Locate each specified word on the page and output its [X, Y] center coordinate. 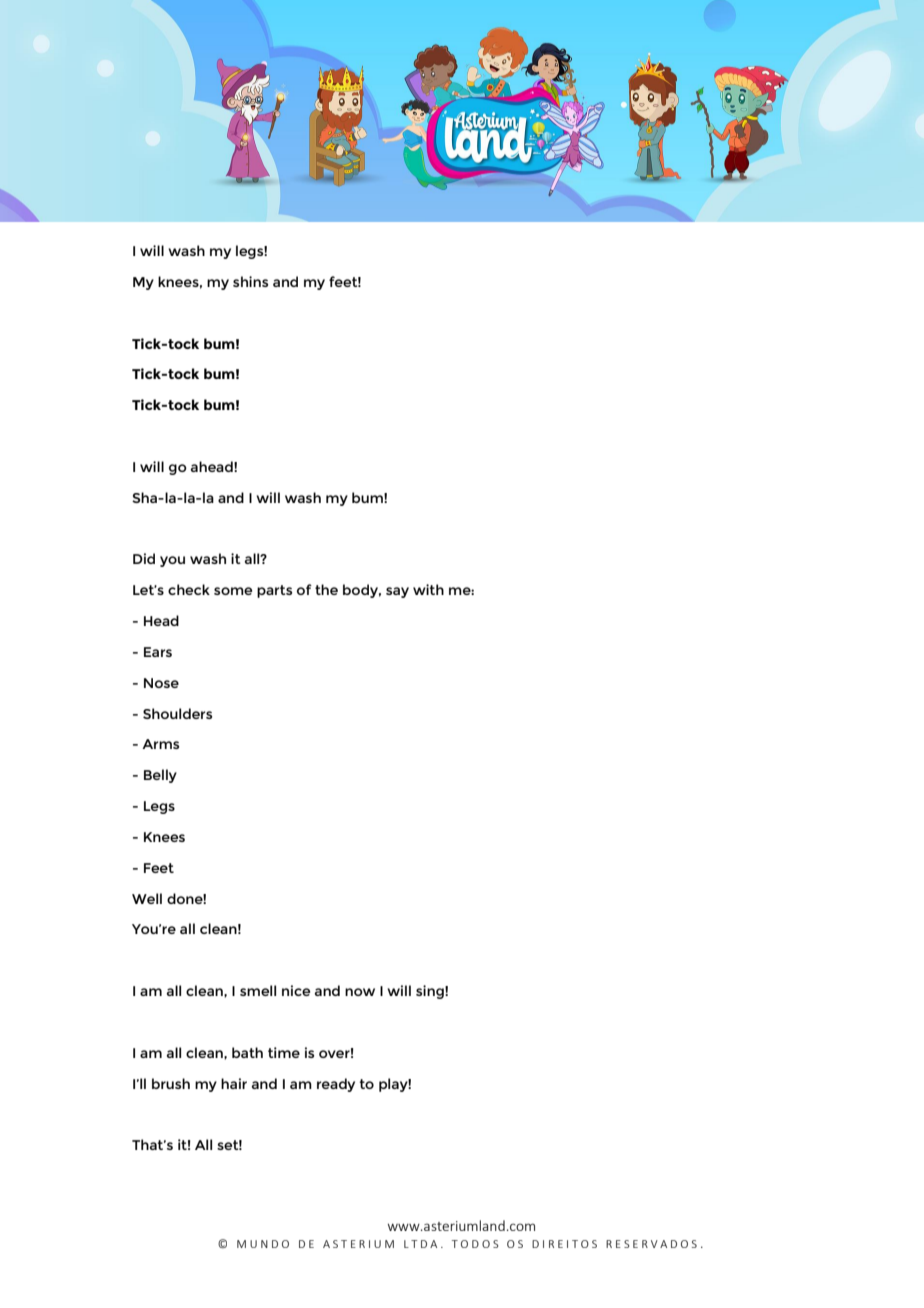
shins [250, 281]
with [428, 589]
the [326, 589]
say [397, 592]
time [284, 1052]
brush [171, 1083]
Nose [161, 683]
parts [274, 591]
